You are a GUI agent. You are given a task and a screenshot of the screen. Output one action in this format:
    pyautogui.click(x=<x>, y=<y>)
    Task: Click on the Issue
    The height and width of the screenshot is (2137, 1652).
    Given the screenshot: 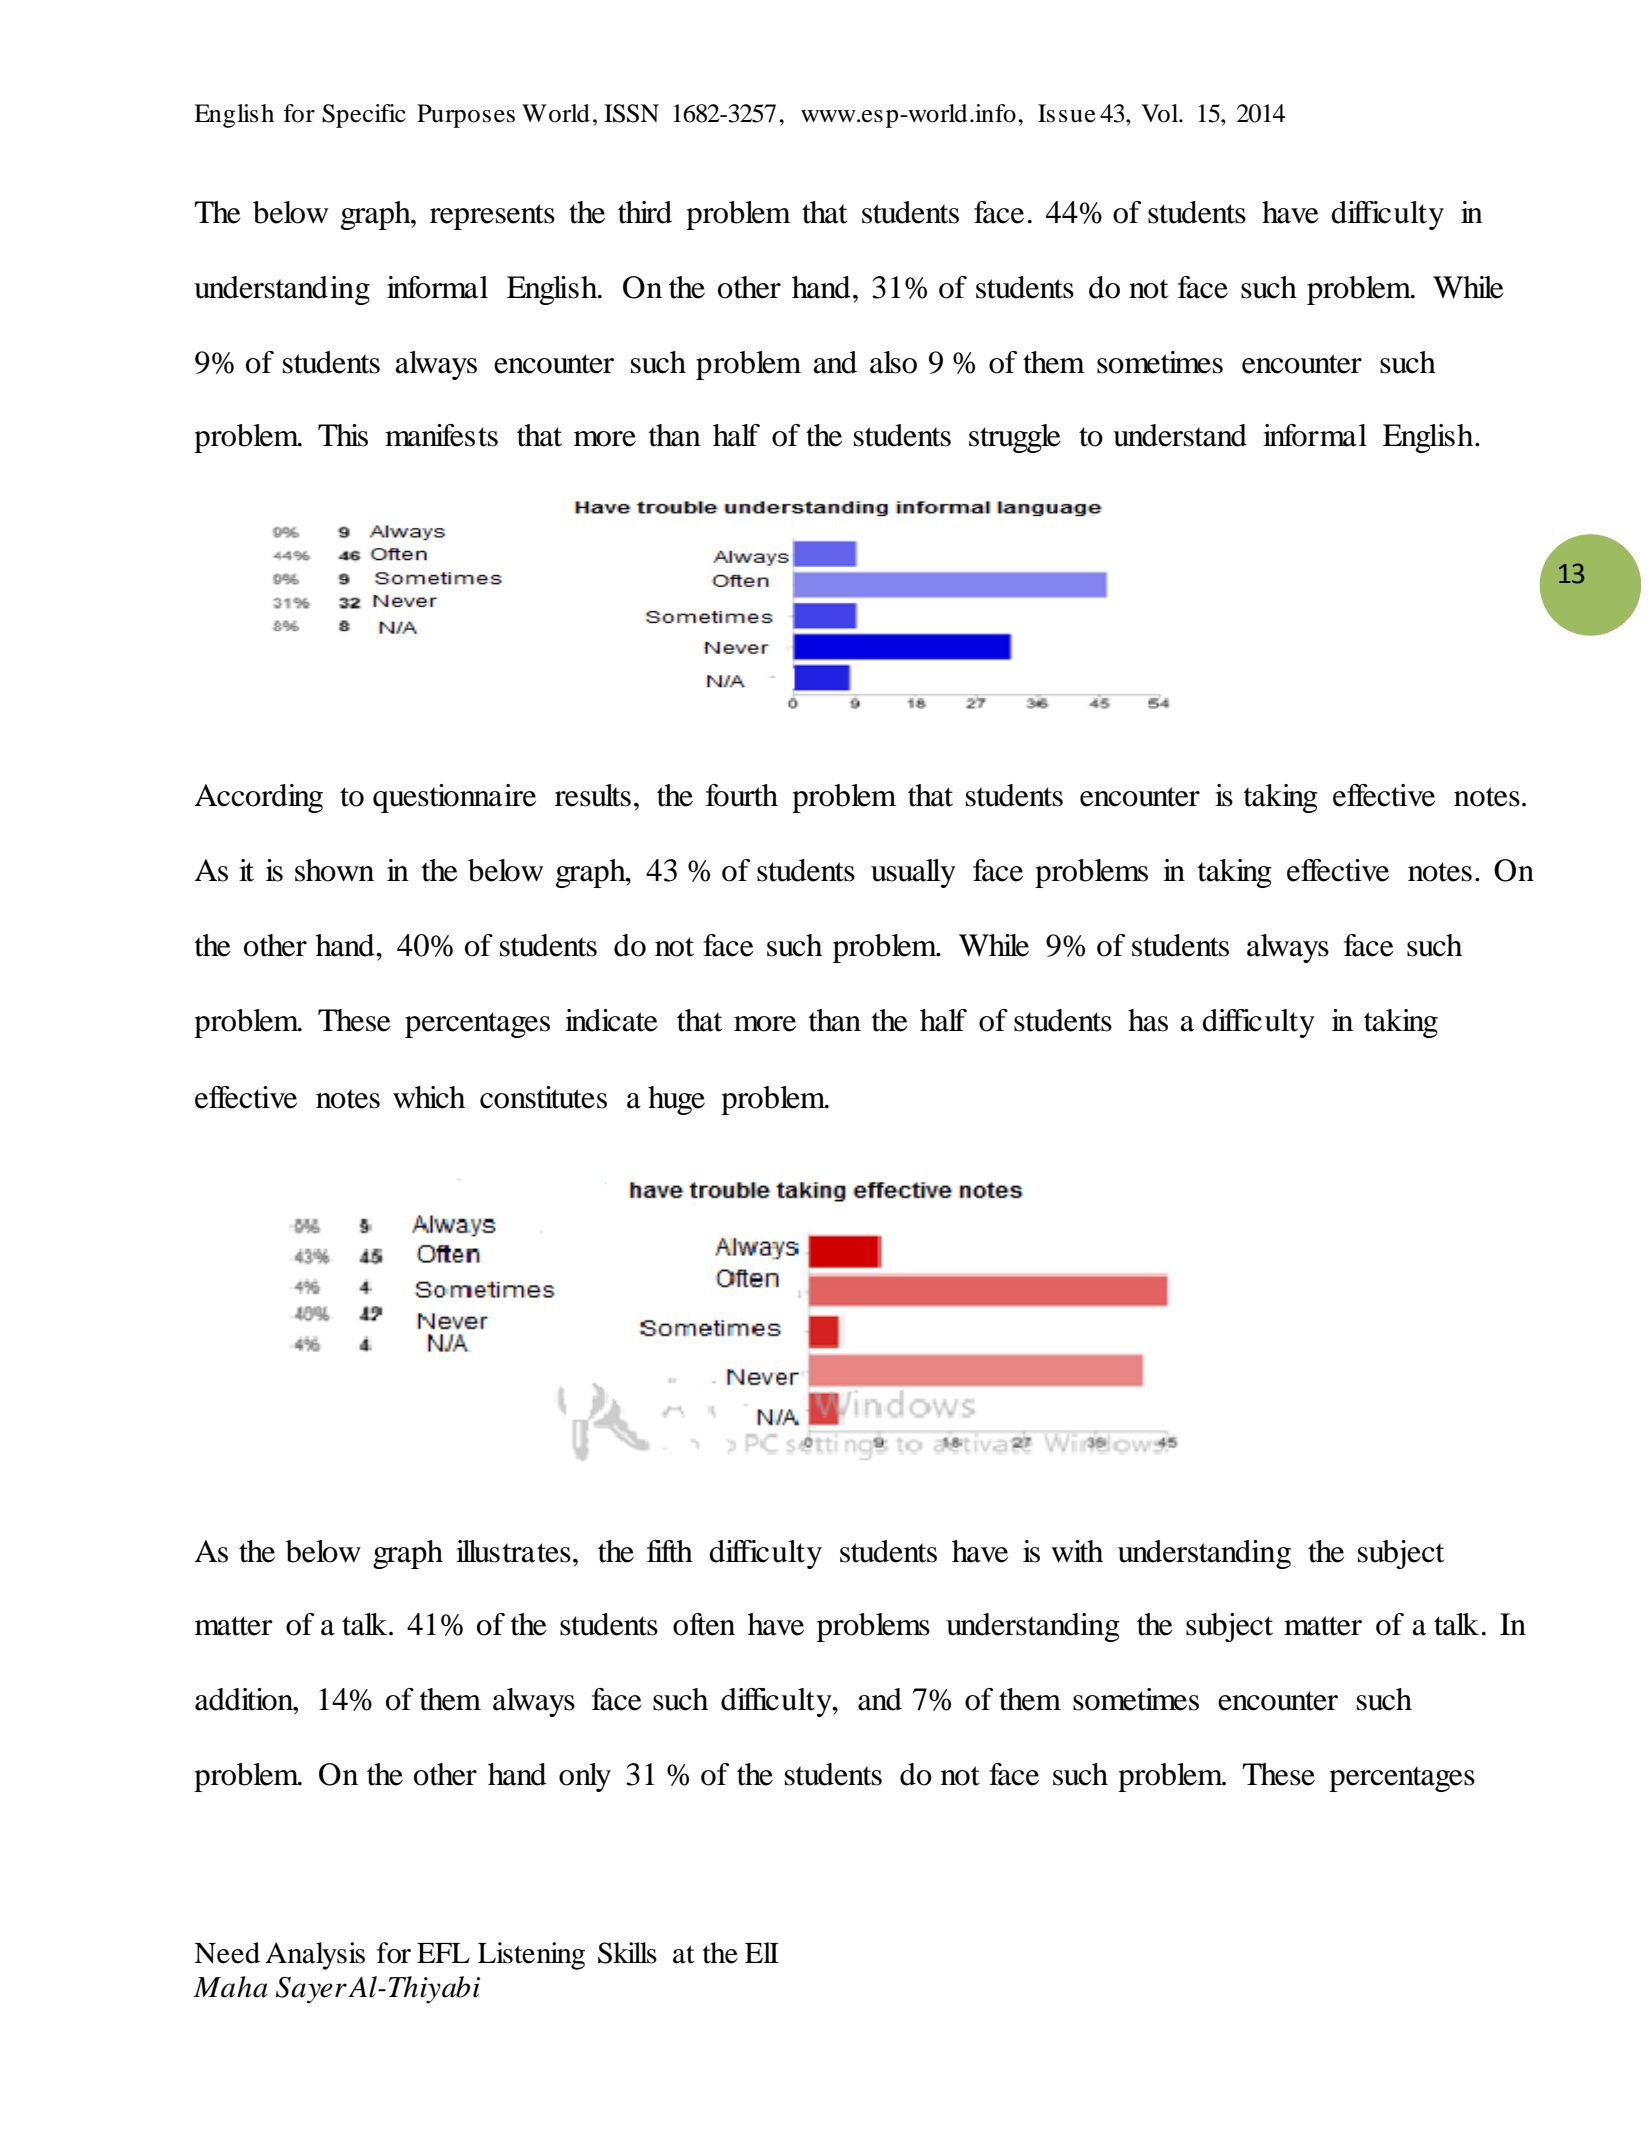 What is the action you would take?
    pyautogui.click(x=1067, y=113)
